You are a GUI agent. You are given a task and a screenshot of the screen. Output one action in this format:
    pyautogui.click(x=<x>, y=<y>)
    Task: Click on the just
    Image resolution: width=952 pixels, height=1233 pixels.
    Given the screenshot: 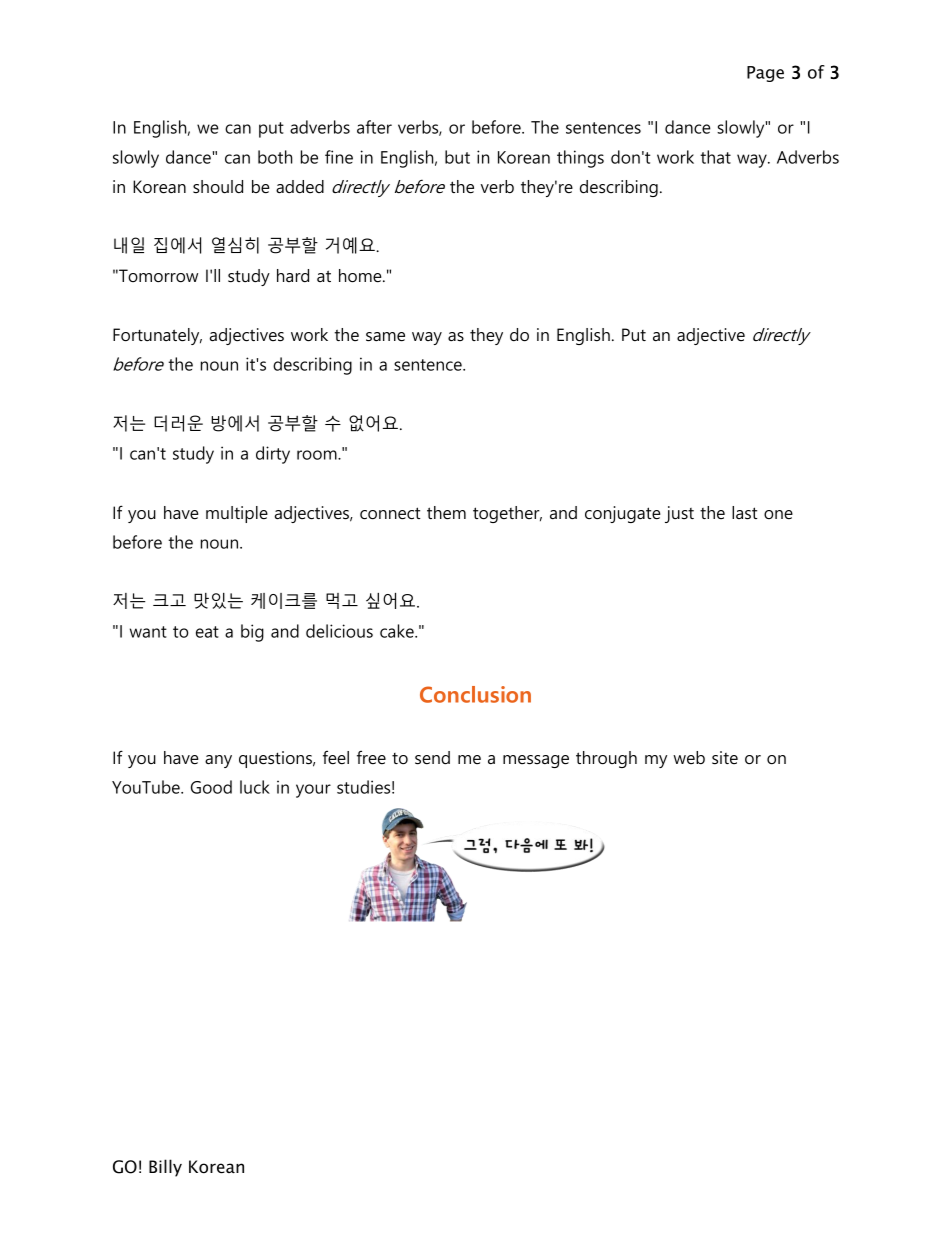 What is the action you would take?
    pyautogui.click(x=679, y=514)
